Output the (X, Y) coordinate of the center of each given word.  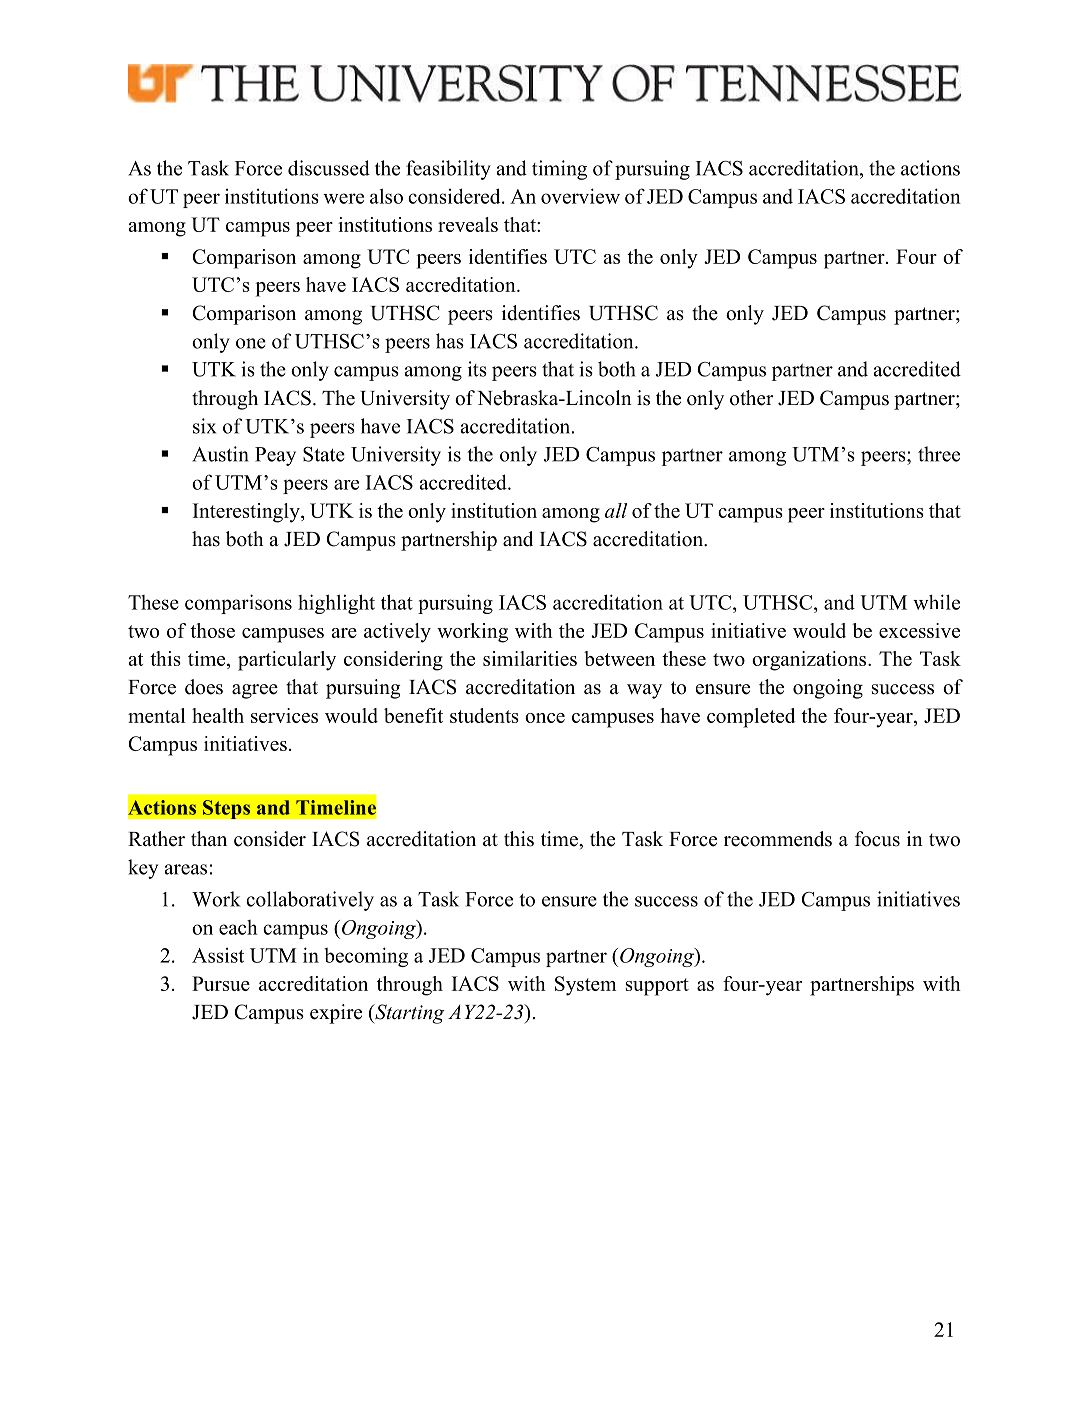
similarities (530, 658)
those (212, 630)
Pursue (221, 983)
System (586, 986)
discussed (329, 168)
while (936, 602)
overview (580, 196)
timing (559, 170)
